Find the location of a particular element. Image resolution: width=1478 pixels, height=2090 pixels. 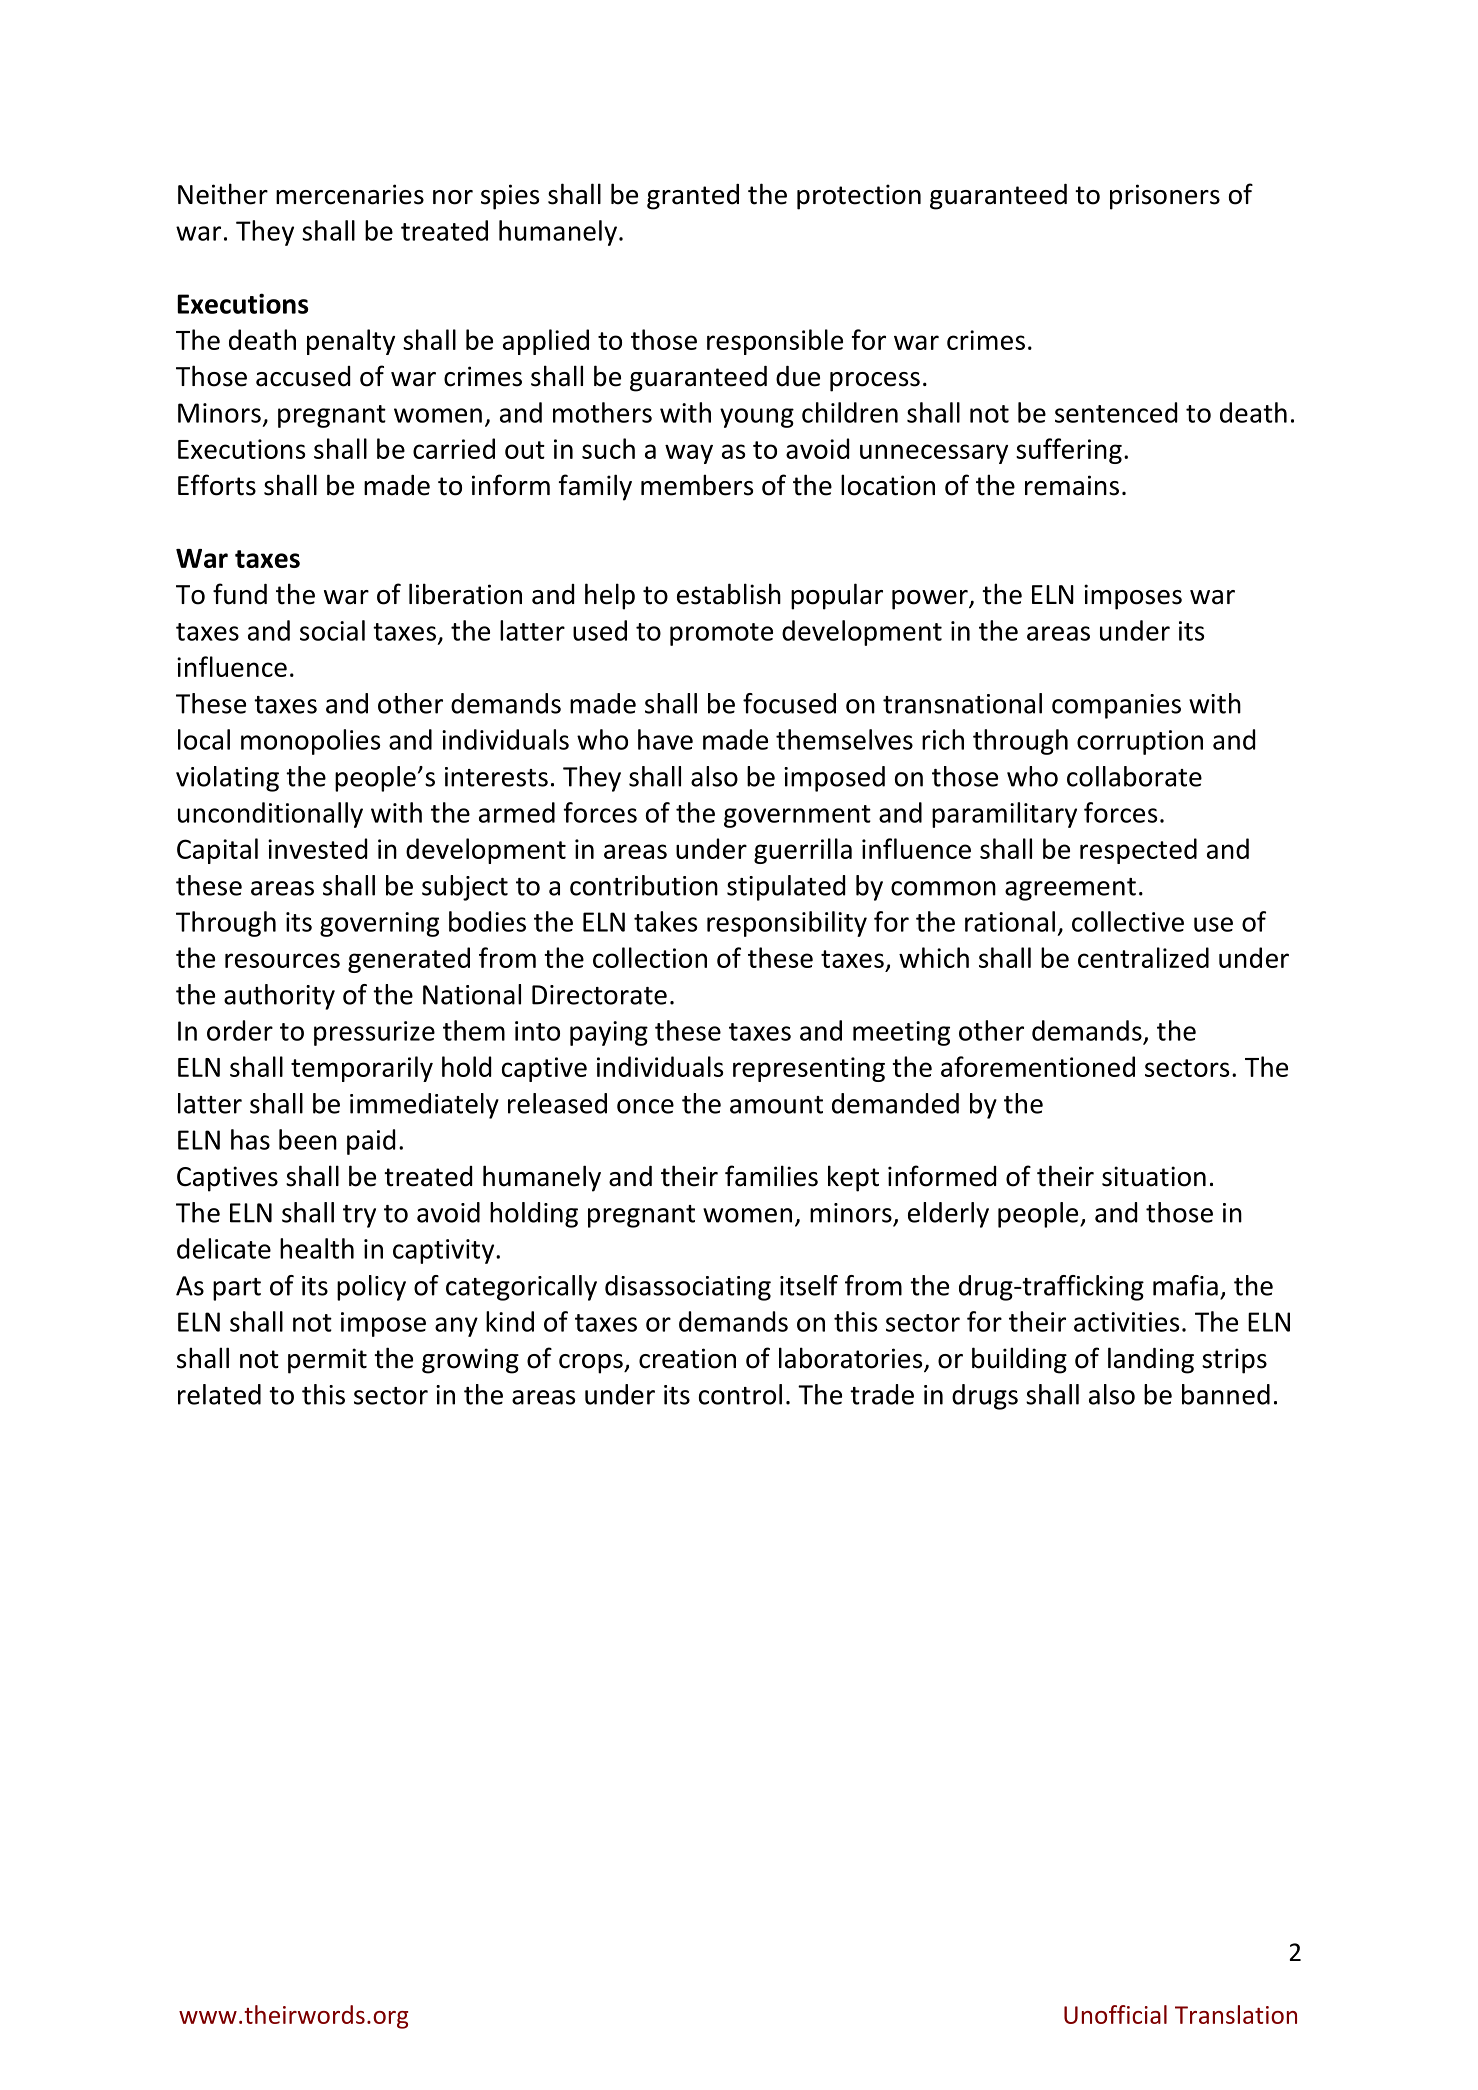

prisoners is located at coordinates (1165, 197).
